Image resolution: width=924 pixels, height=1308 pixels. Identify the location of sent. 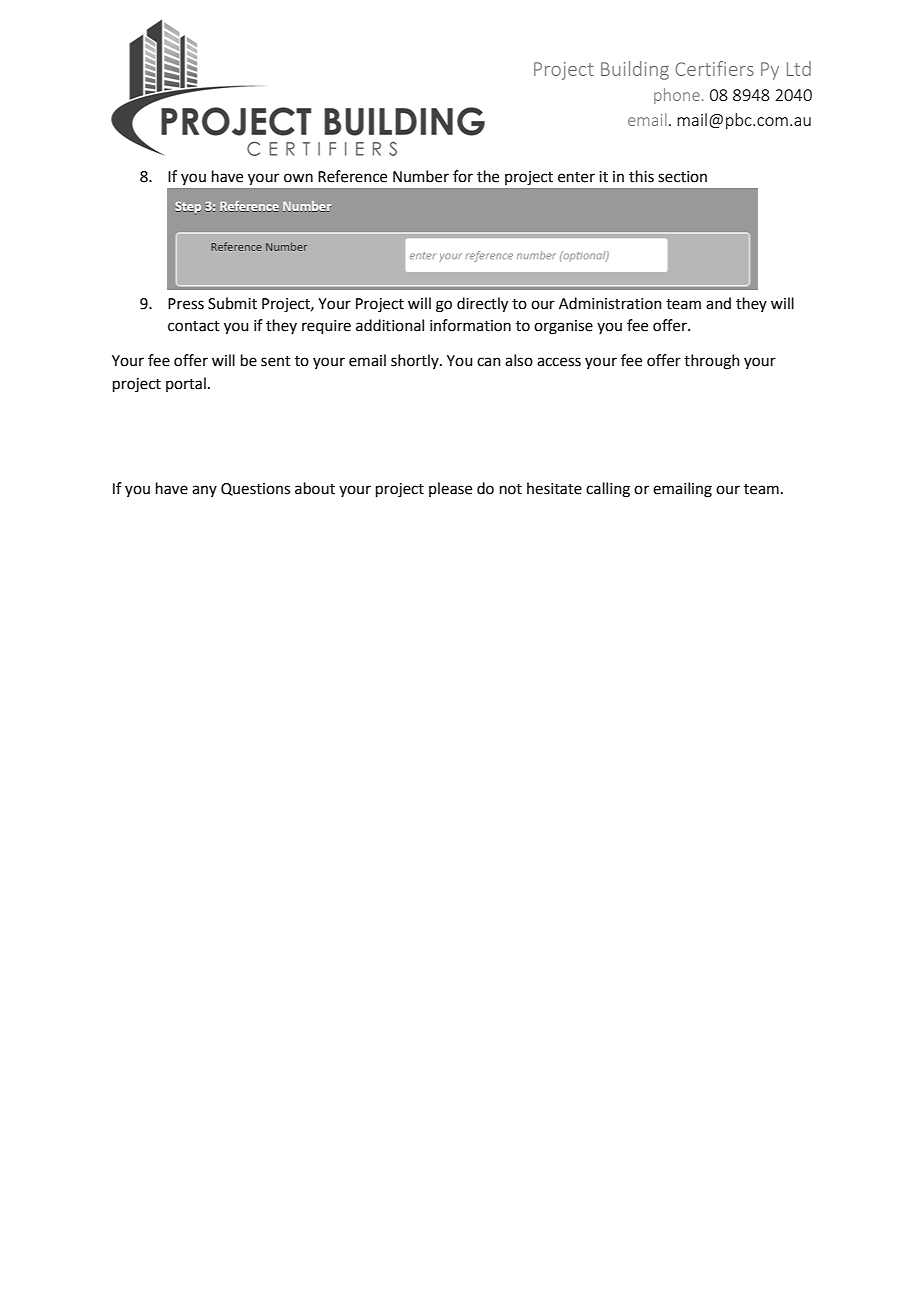
(276, 361).
